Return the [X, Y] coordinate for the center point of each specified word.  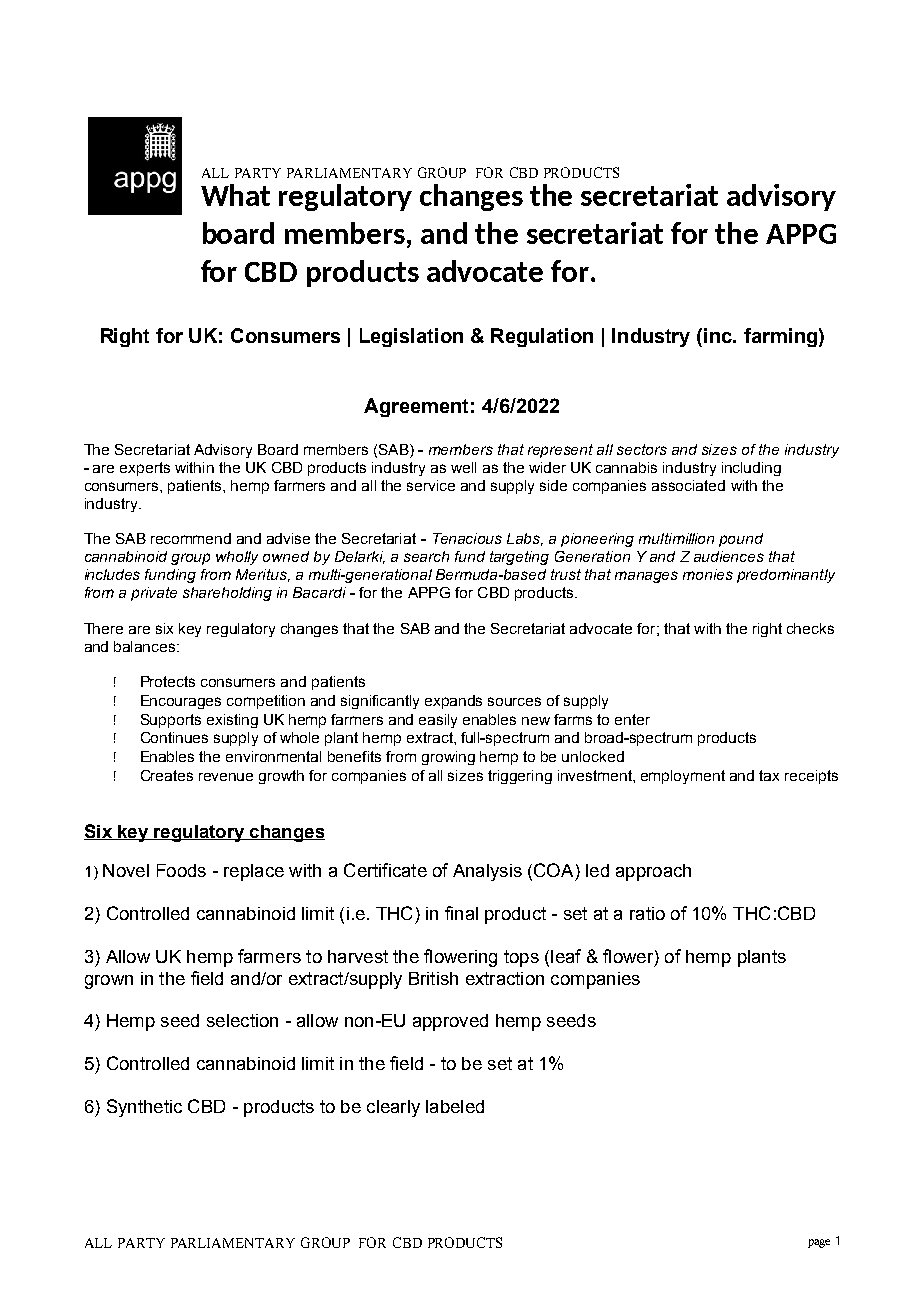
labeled [455, 1106]
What [235, 195]
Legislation [411, 337]
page [819, 1243]
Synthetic [144, 1108]
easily [438, 721]
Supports [171, 721]
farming [780, 337]
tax [769, 775]
